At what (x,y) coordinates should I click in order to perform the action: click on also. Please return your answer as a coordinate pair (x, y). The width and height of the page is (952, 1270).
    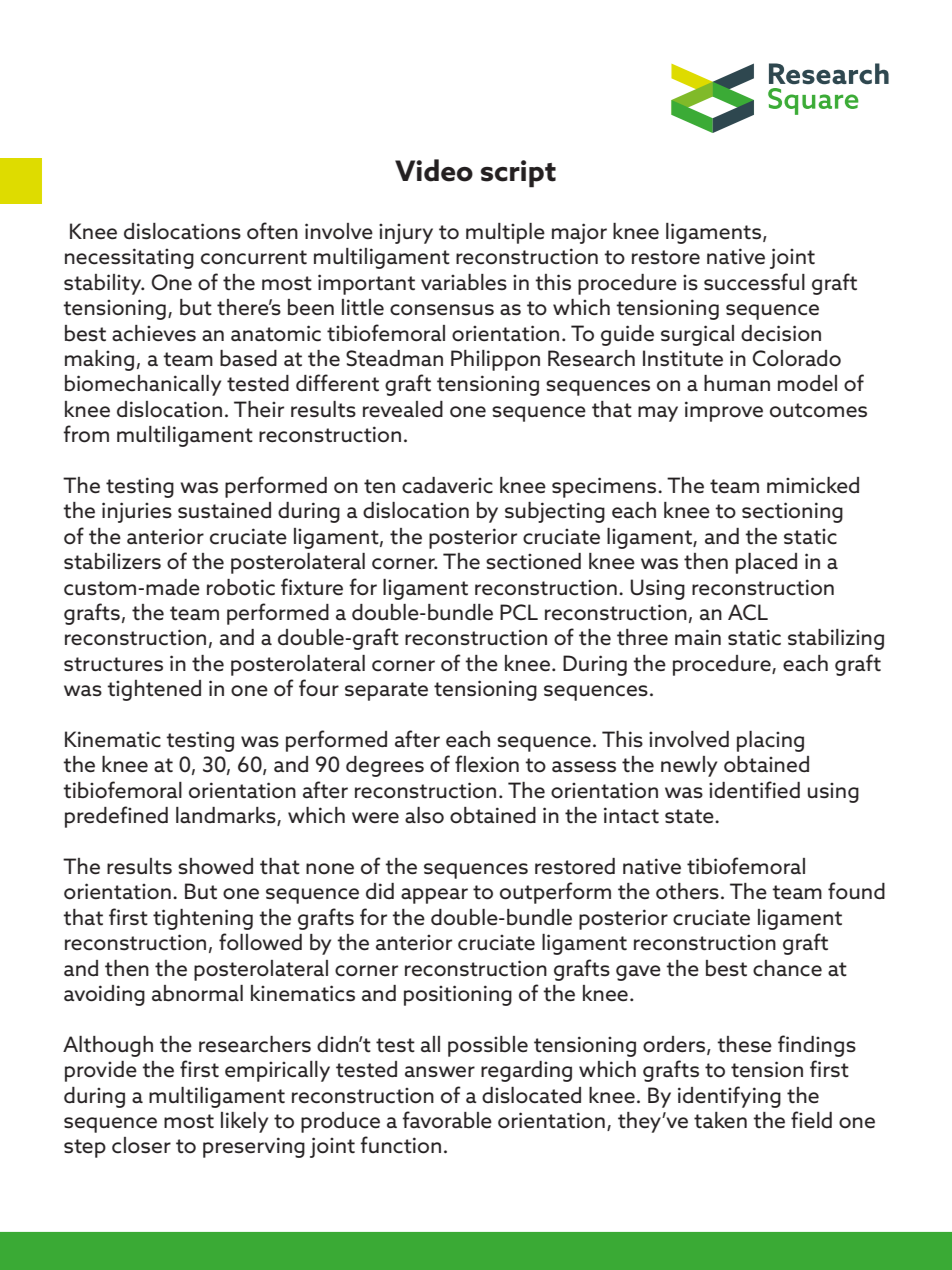
    Looking at the image, I should click on (424, 815).
